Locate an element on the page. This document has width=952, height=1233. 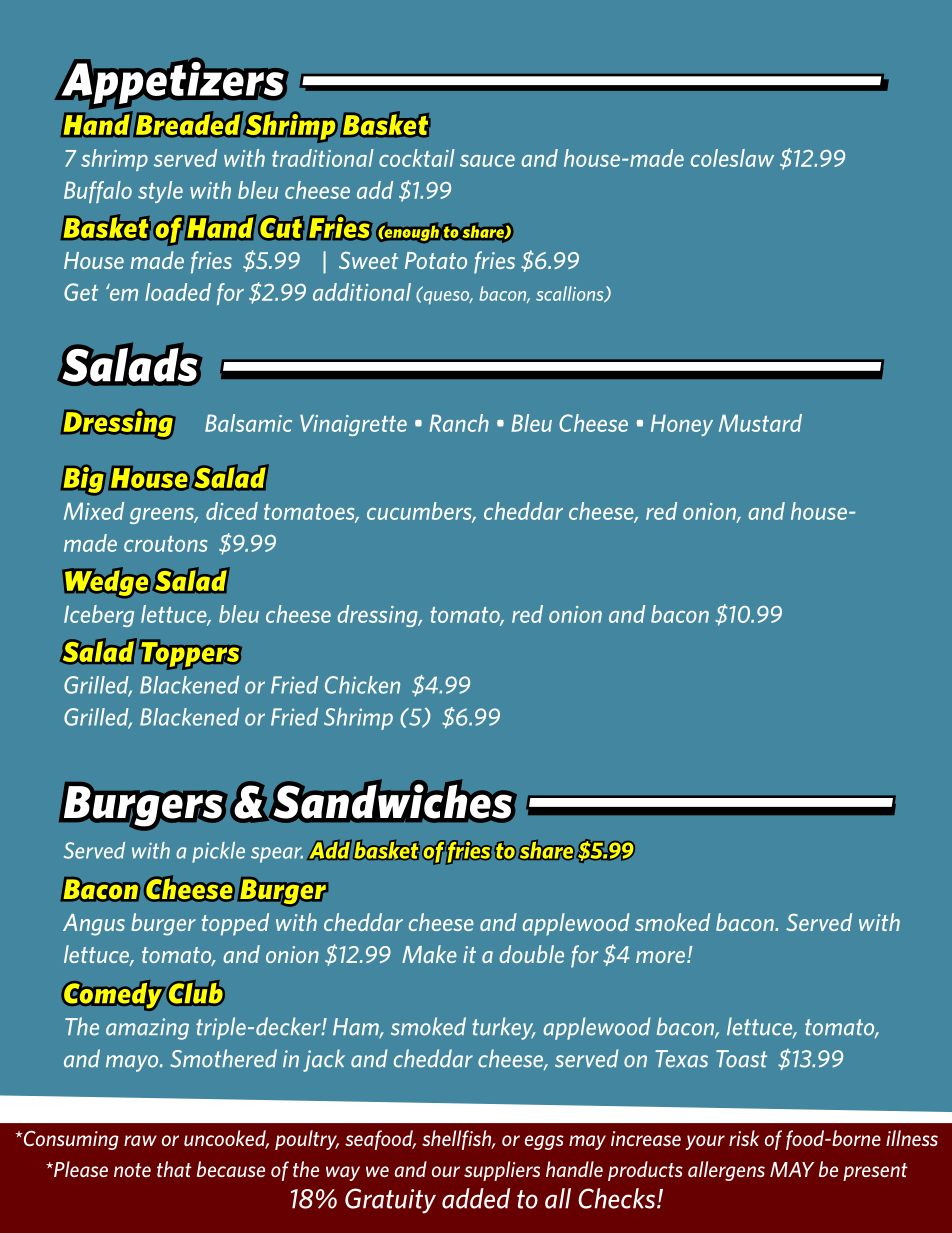
style is located at coordinates (160, 192).
